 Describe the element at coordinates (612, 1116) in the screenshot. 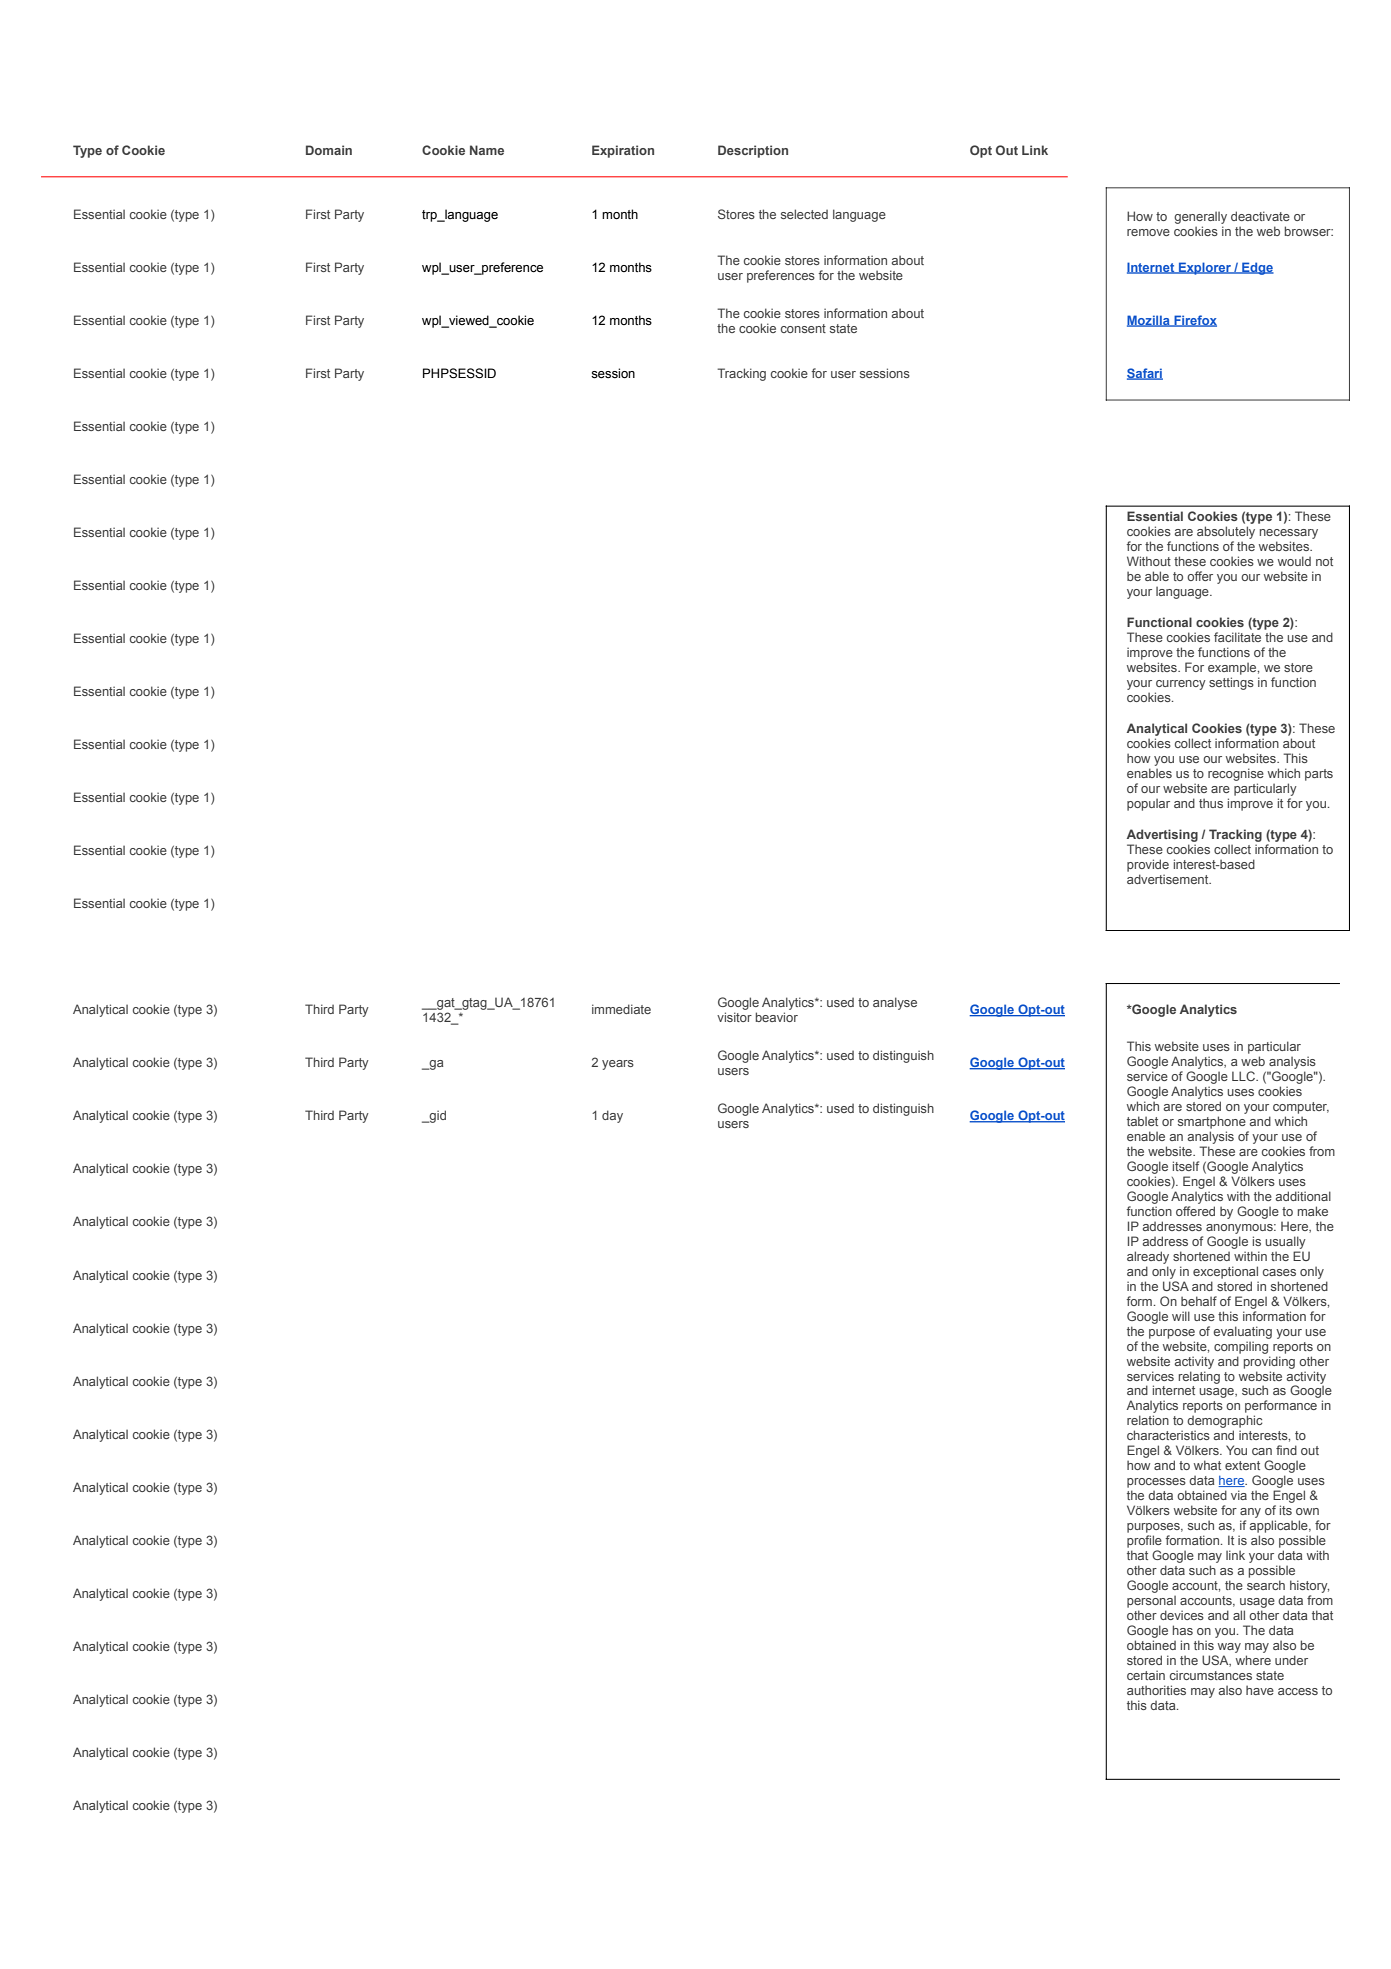

I see `day` at that location.
